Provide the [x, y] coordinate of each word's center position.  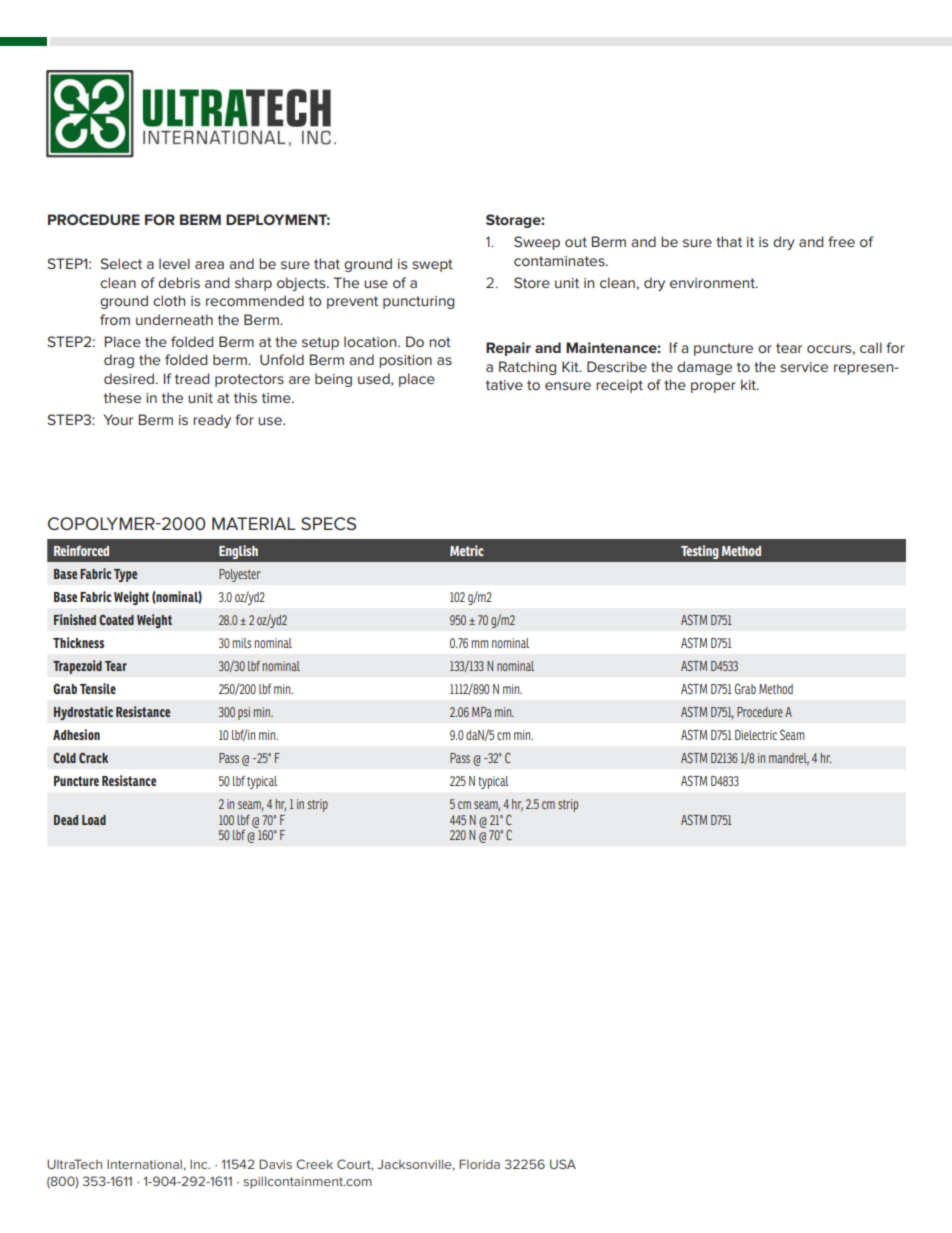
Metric [467, 550]
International [144, 1164]
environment [713, 283]
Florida [479, 1164]
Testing [700, 552]
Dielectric [756, 735]
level [174, 263]
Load [94, 820]
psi [244, 713]
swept [432, 265]
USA [563, 1164]
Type [125, 575]
